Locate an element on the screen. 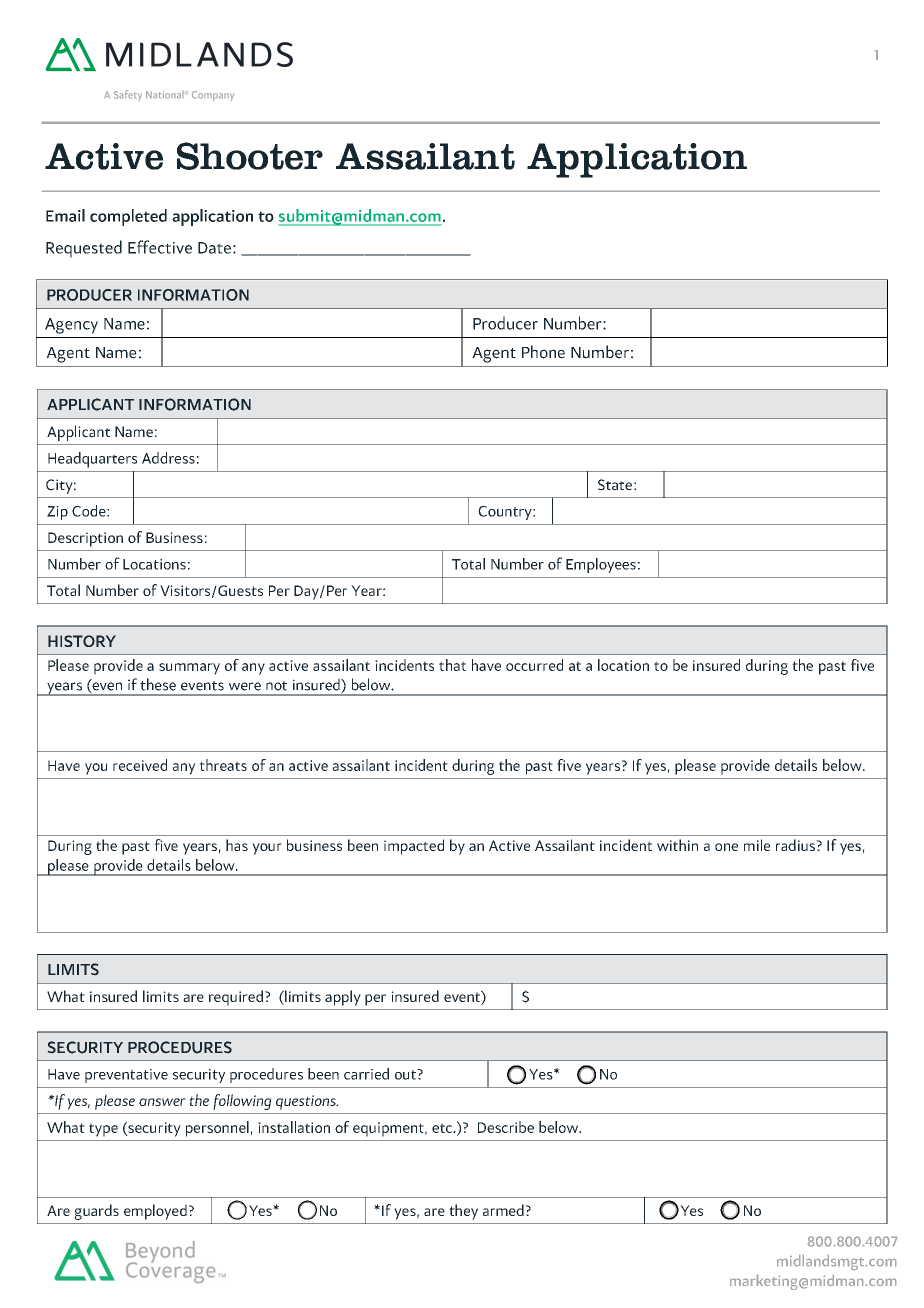 The width and height of the screenshot is (924, 1308). that is located at coordinates (452, 665).
